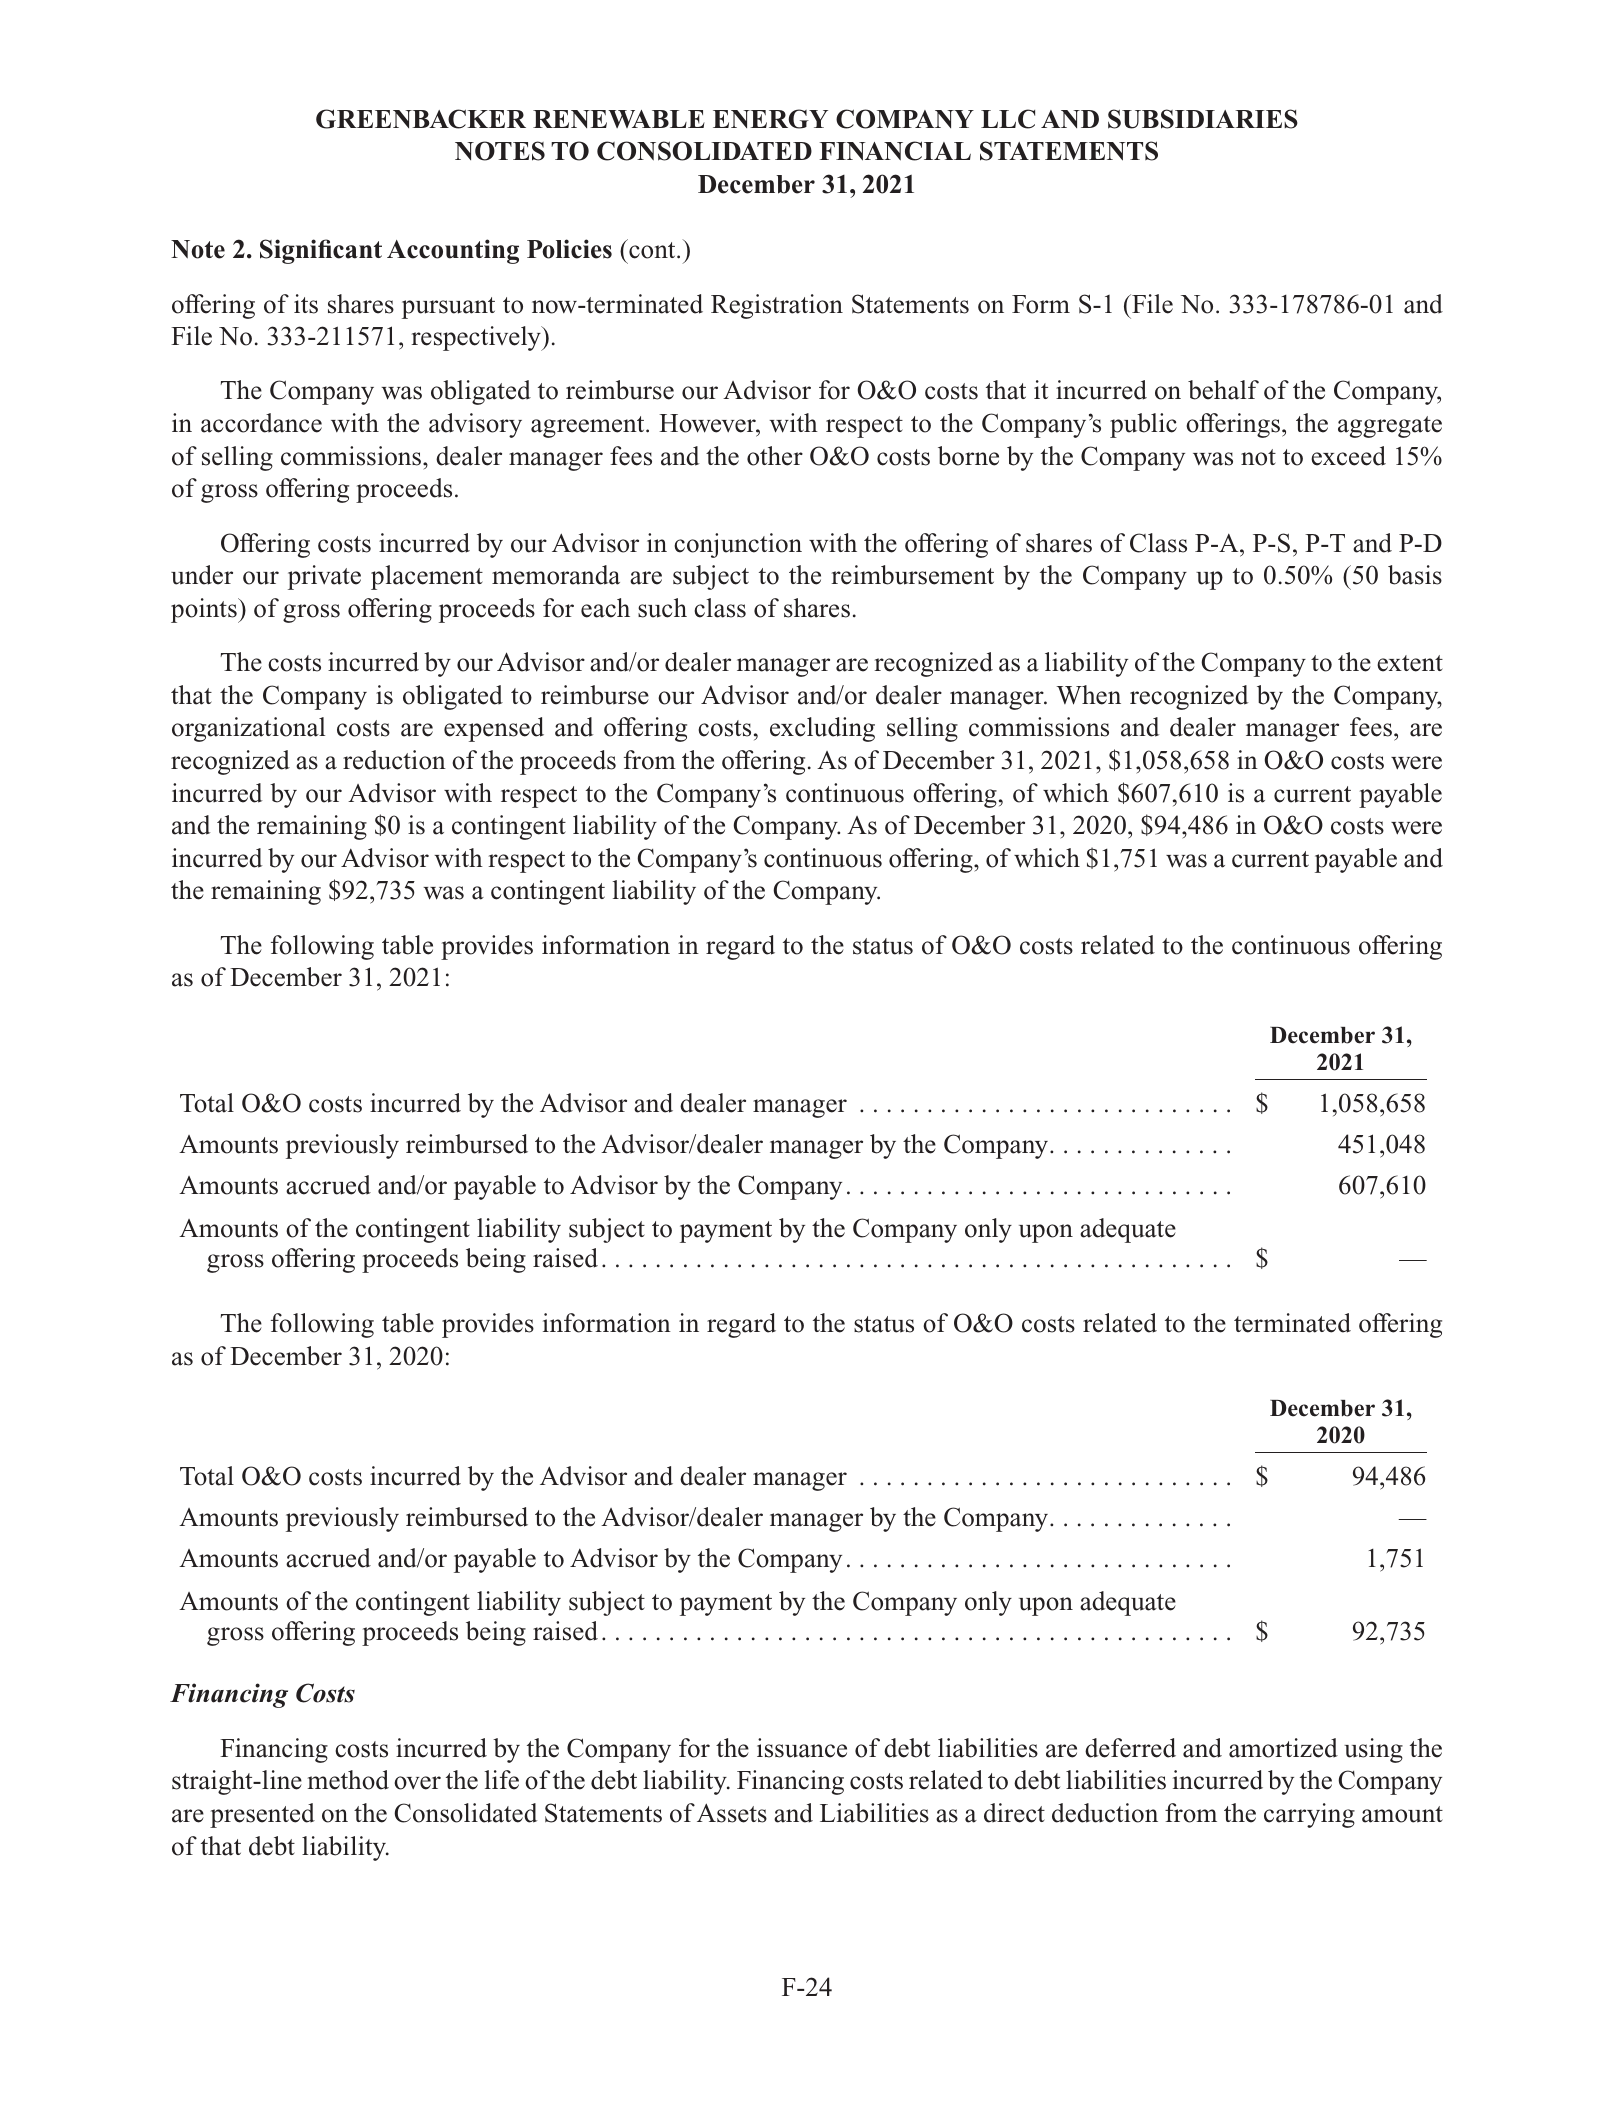 Image resolution: width=1614 pixels, height=2103 pixels. What do you see at coordinates (732, 1813) in the page?
I see `Assets` at bounding box center [732, 1813].
